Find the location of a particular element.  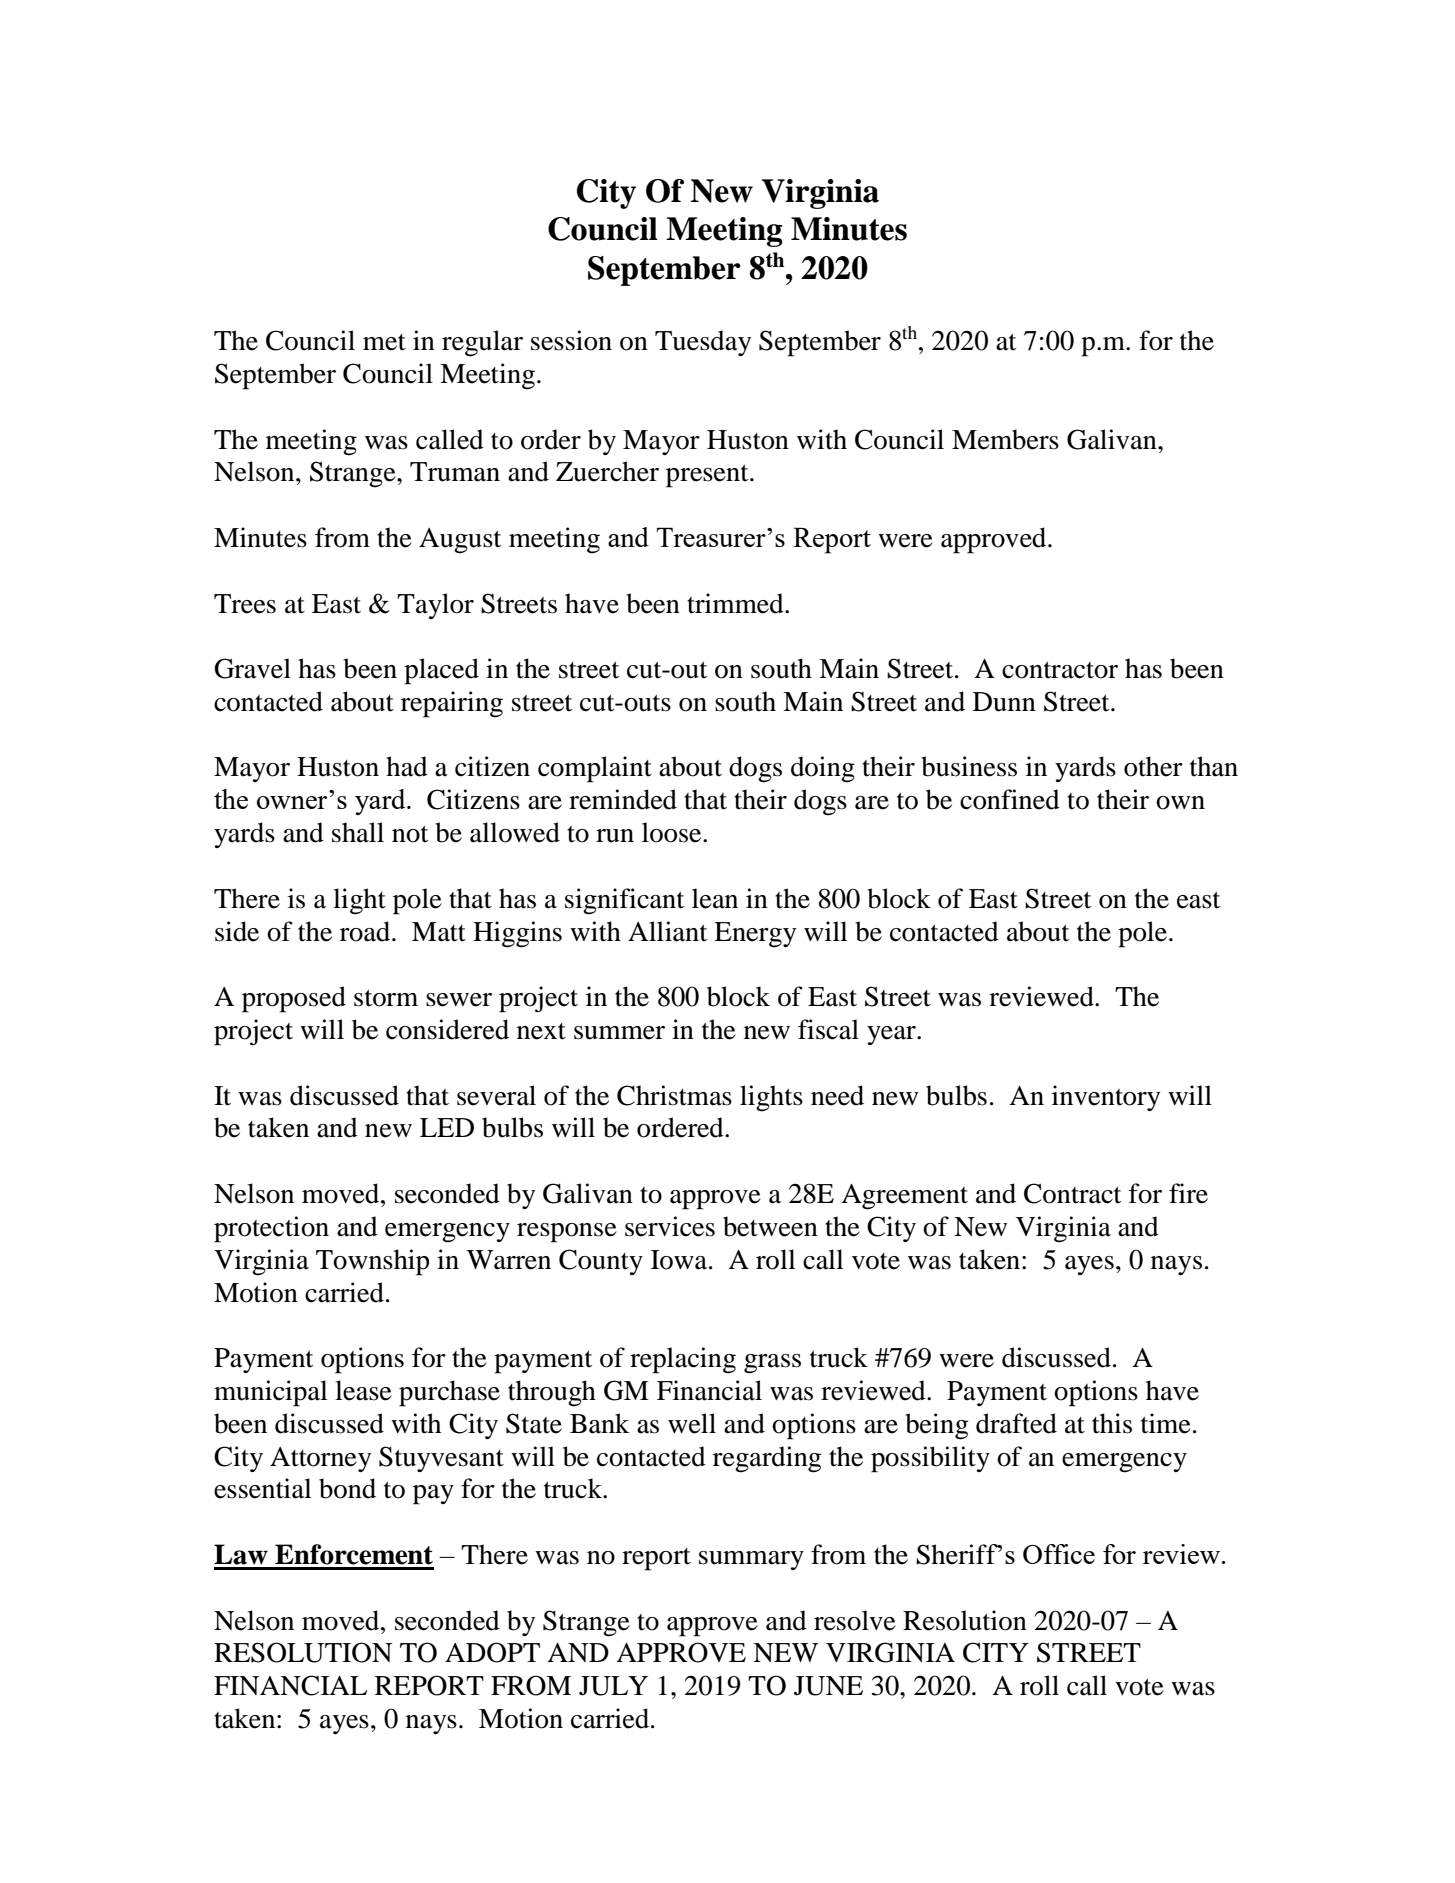

placed is located at coordinates (441, 671).
